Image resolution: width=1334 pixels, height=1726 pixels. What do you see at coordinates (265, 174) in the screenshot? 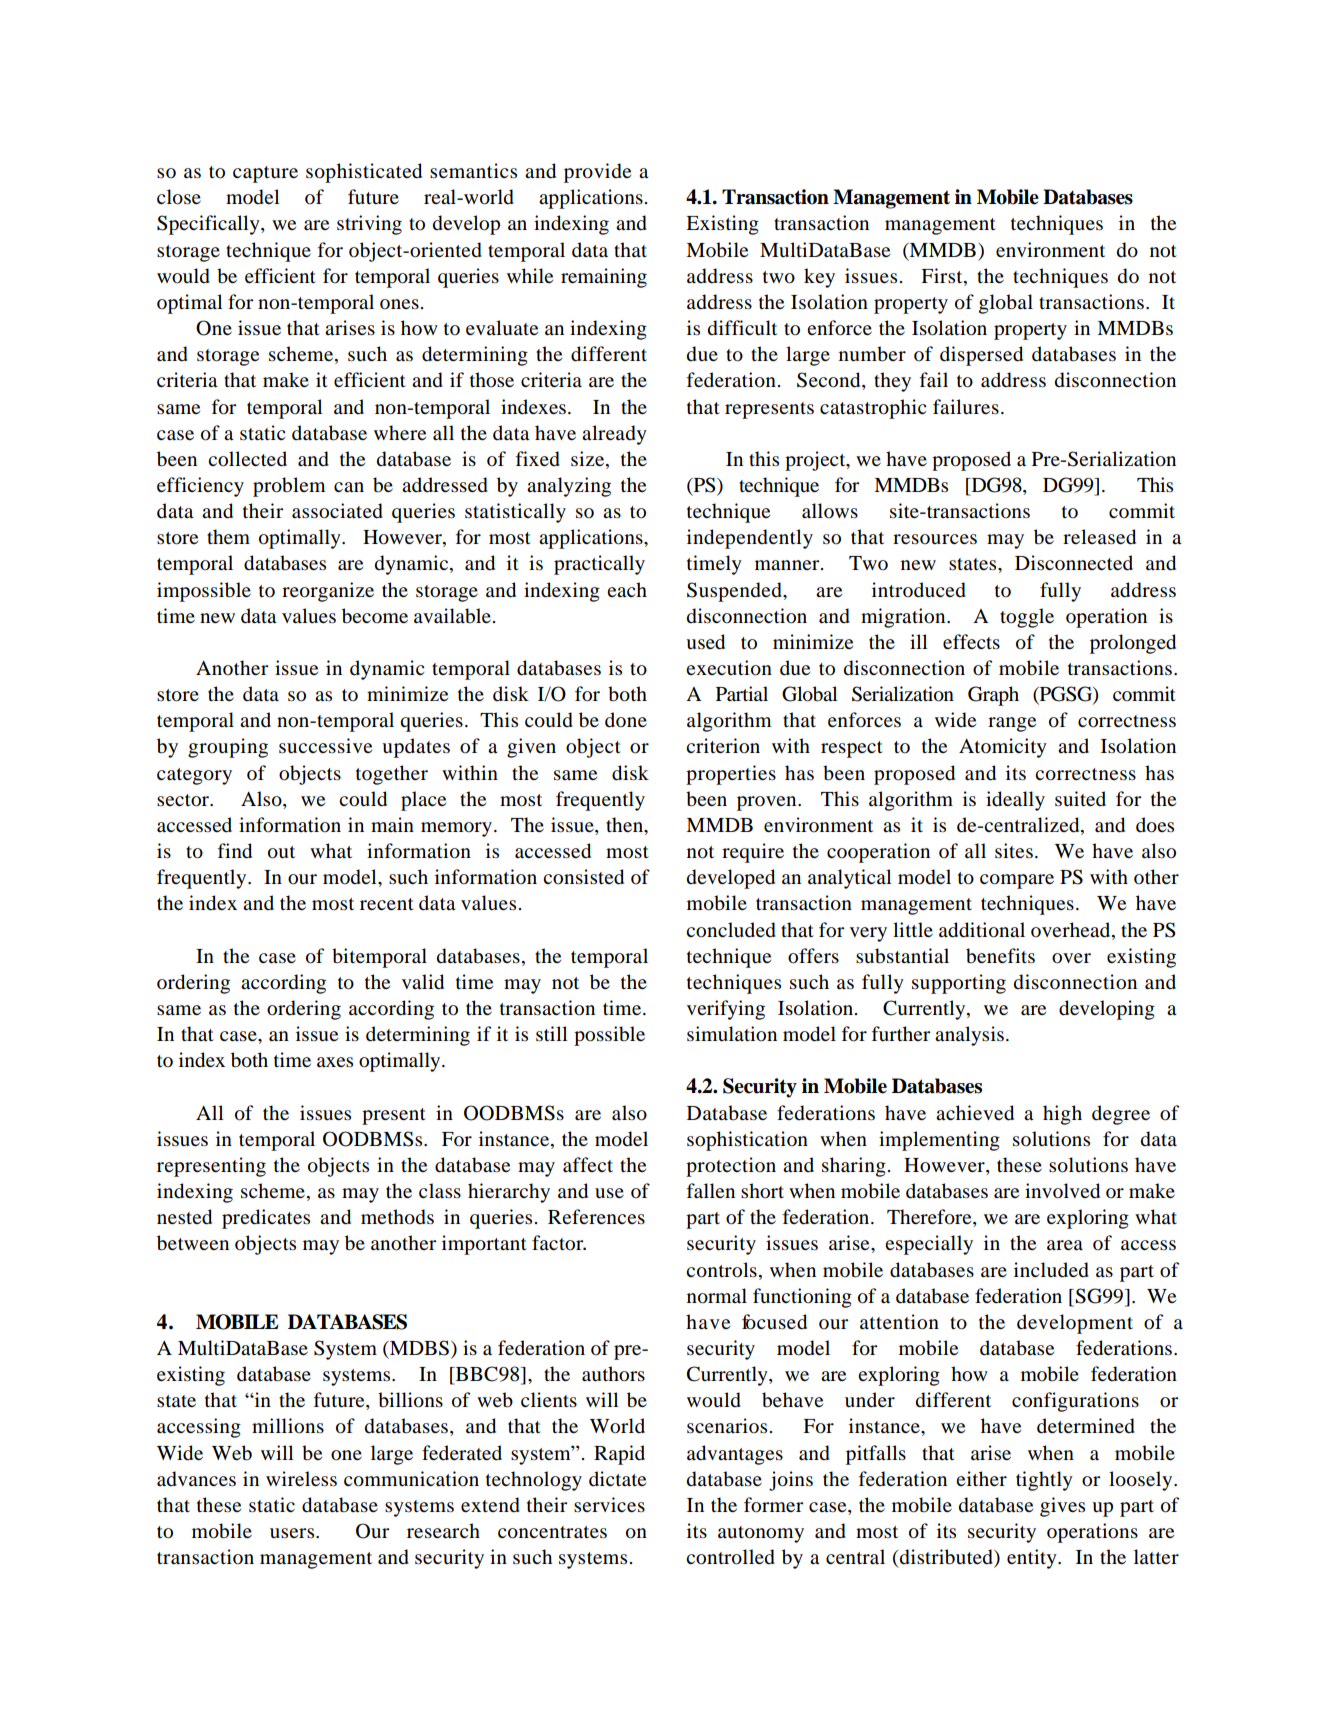
I see `capture` at bounding box center [265, 174].
